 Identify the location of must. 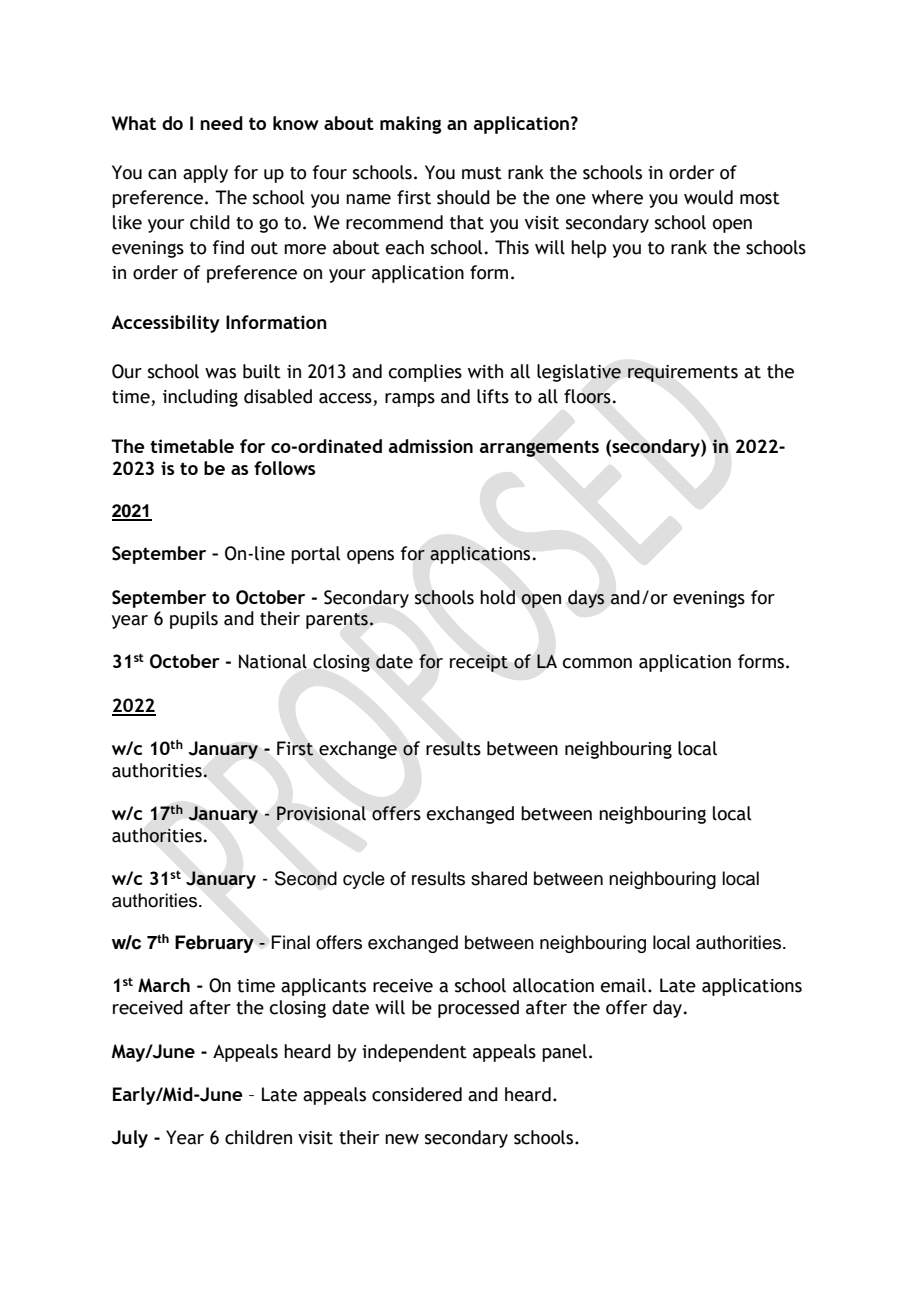
(482, 173).
